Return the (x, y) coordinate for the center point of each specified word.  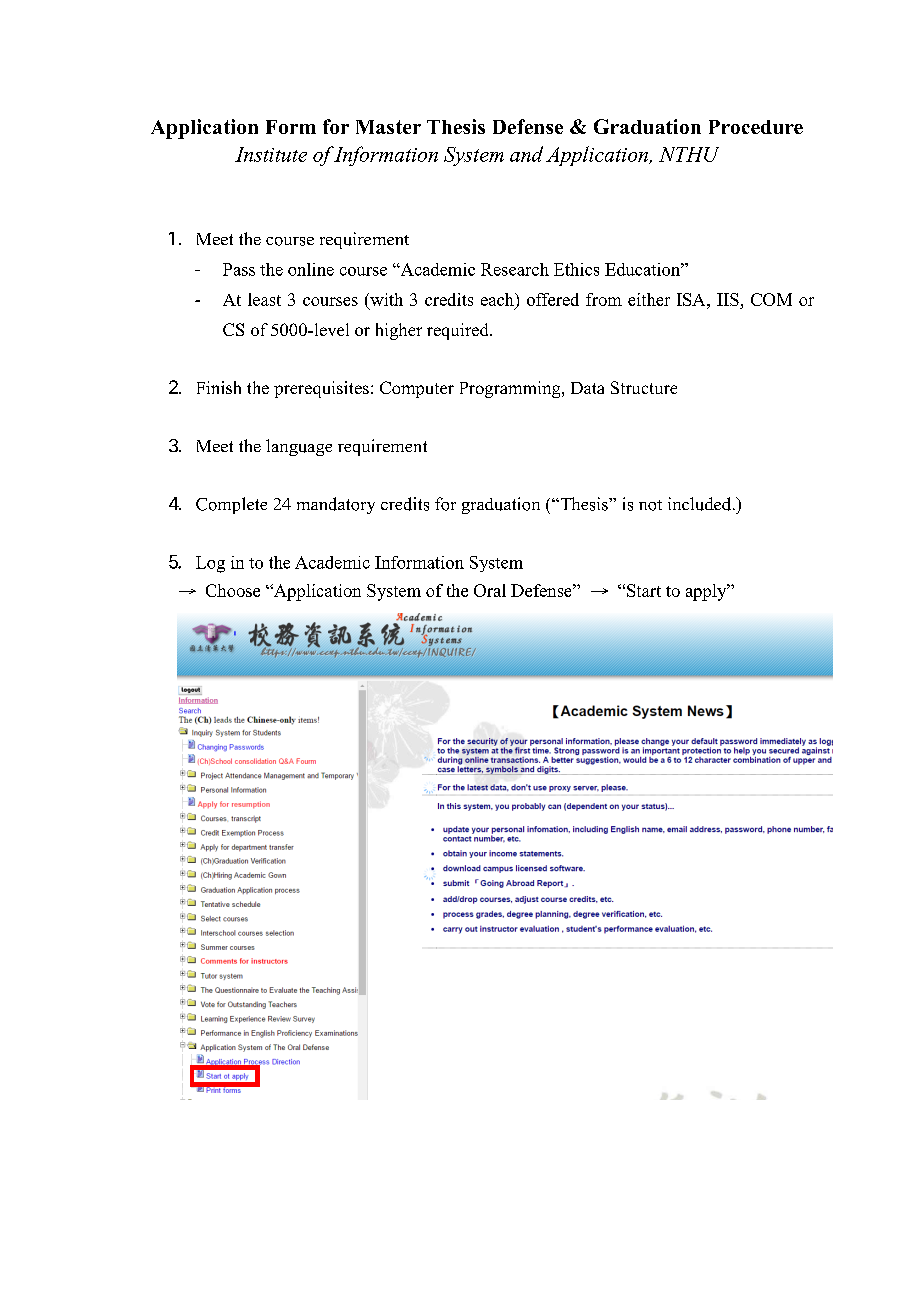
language (299, 447)
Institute (271, 154)
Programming (511, 389)
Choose (233, 590)
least (264, 299)
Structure (644, 387)
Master (388, 127)
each (498, 299)
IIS (729, 301)
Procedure (756, 127)
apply (707, 592)
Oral (490, 590)
